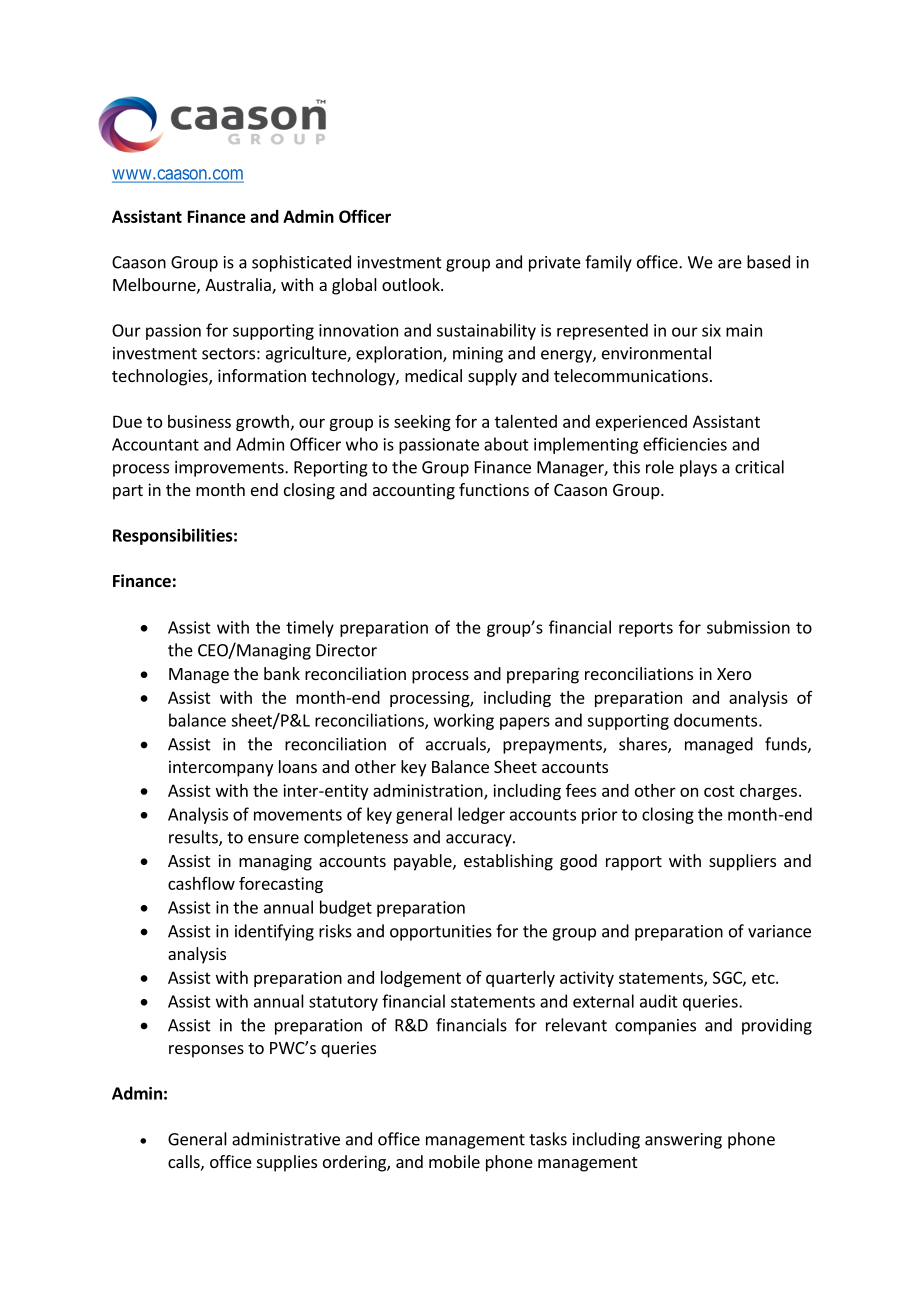 This page has height=1308, width=924. Describe the element at coordinates (464, 721) in the page. I see `working` at that location.
